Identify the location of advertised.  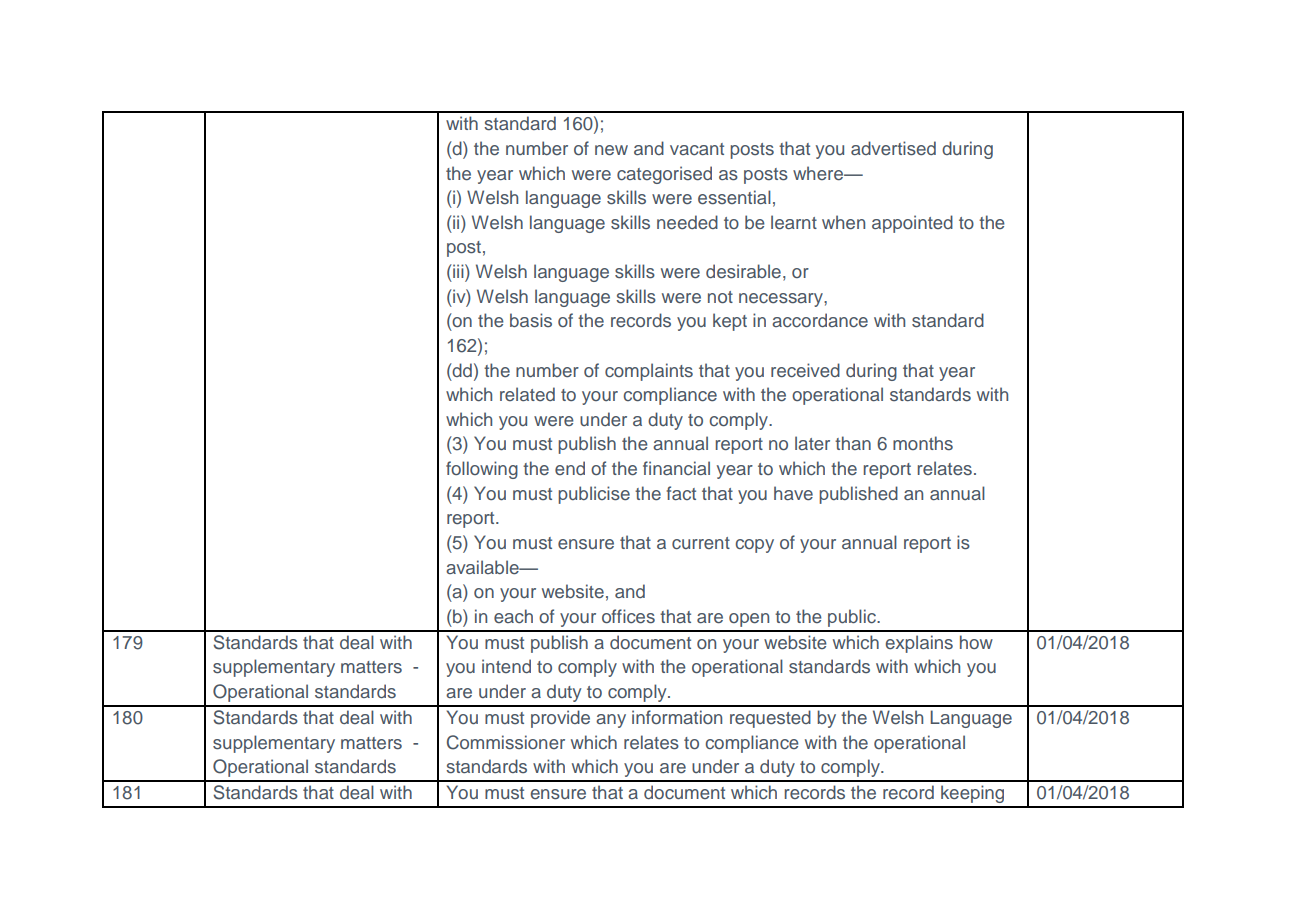
(893, 148).
